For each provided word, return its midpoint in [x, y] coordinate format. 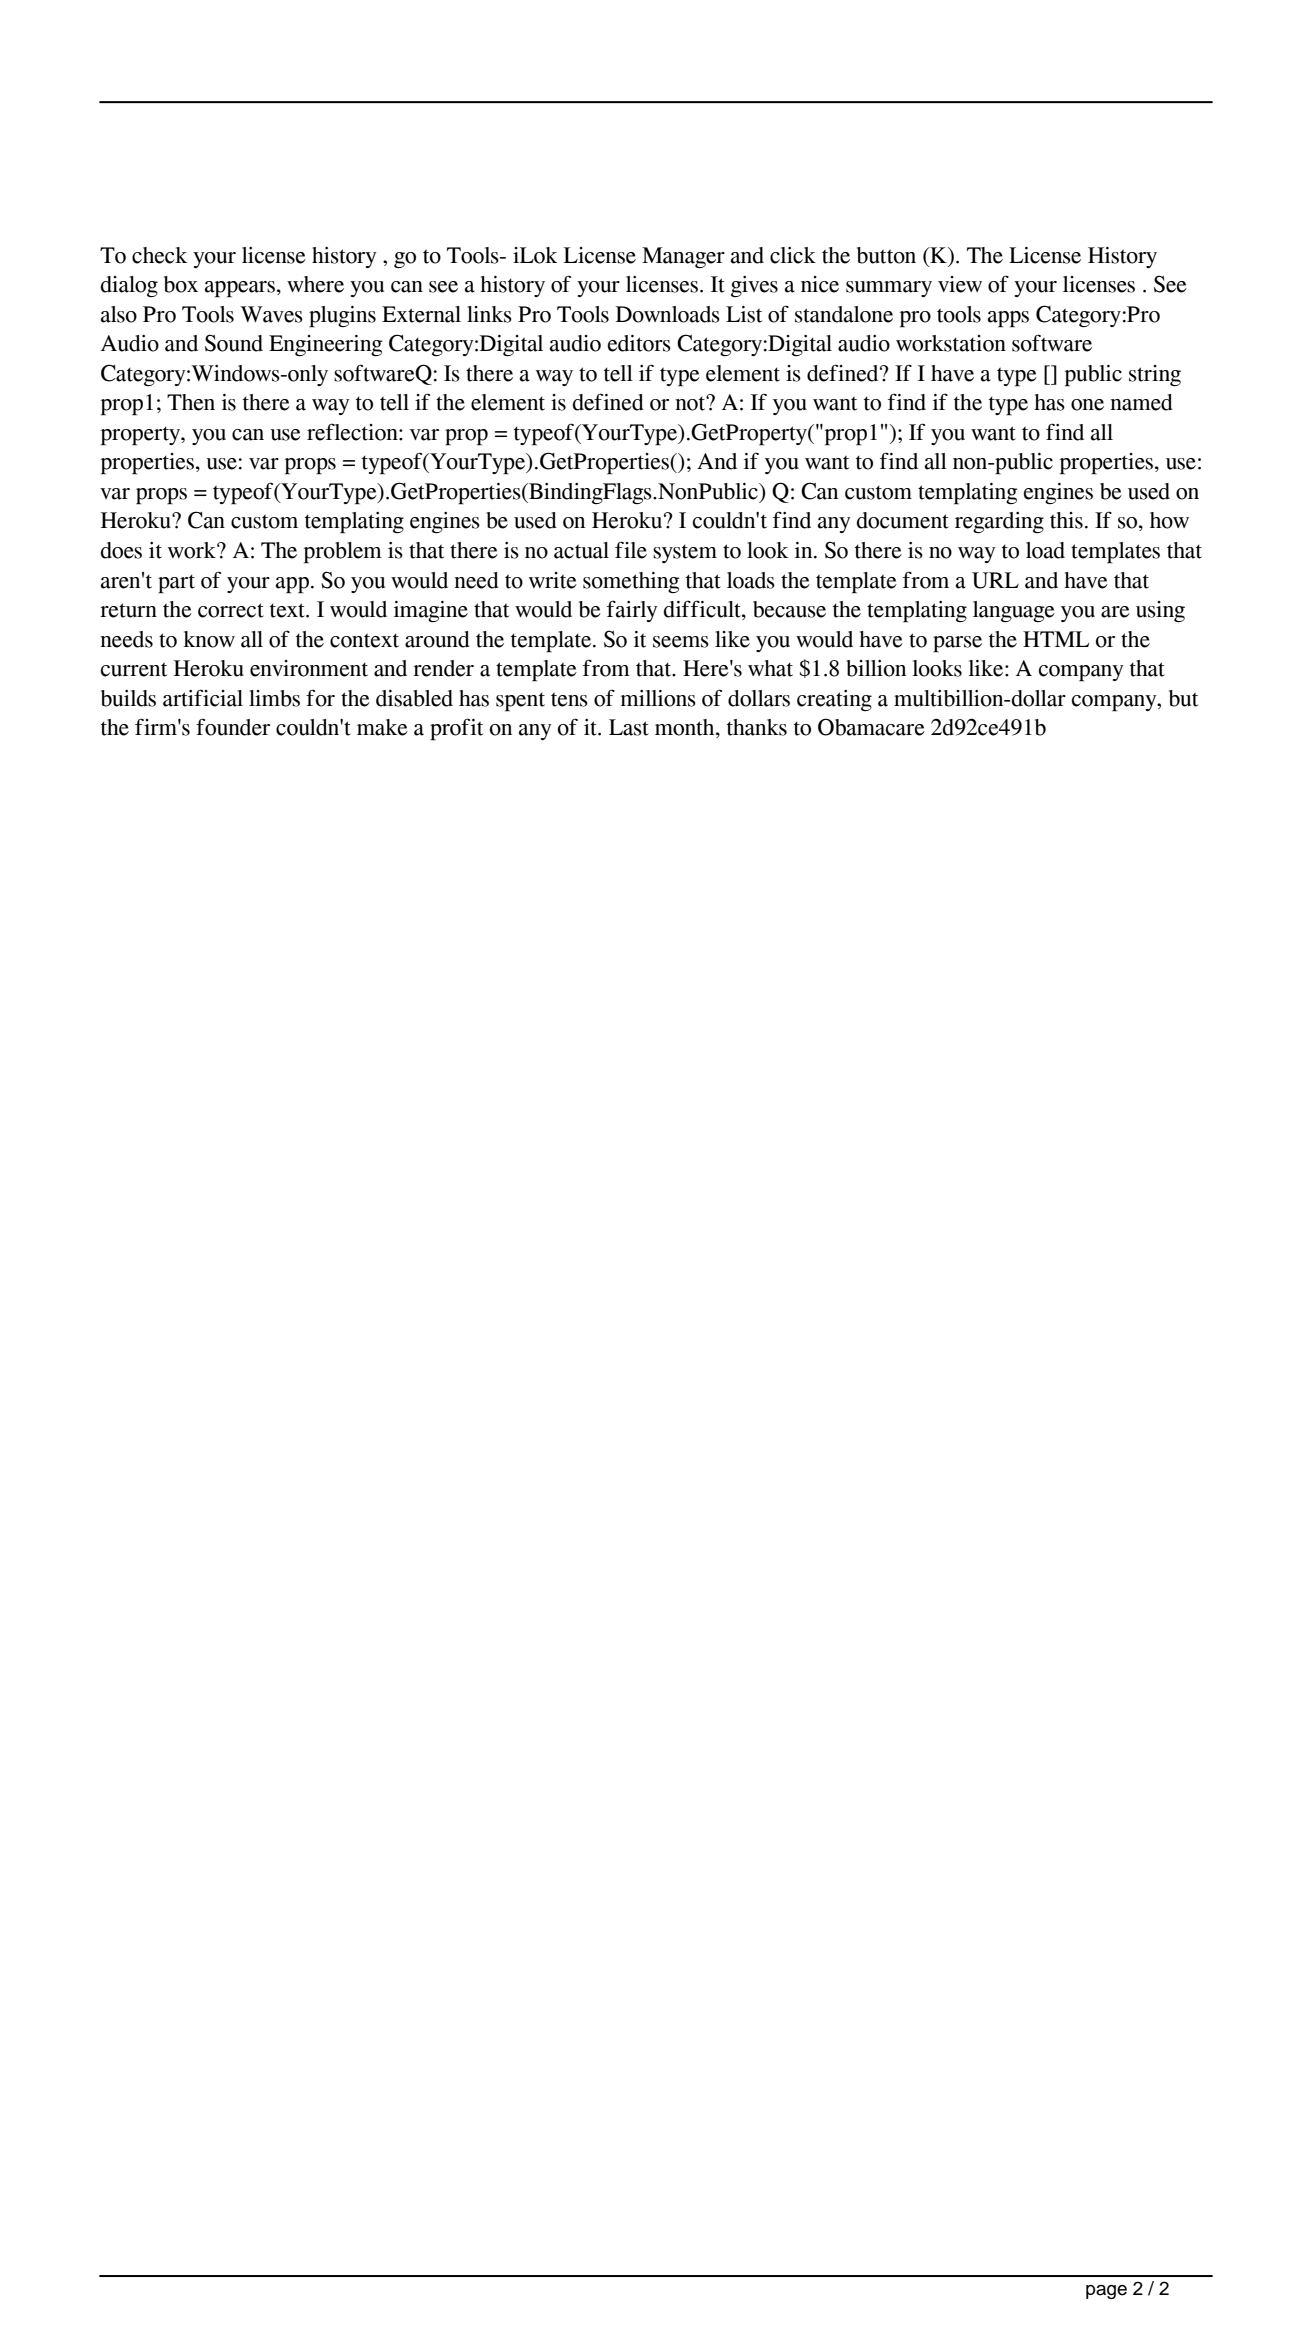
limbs [274, 698]
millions [658, 698]
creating [834, 700]
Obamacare [871, 727]
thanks [757, 727]
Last [629, 727]
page [1106, 2292]
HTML [1056, 639]
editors [639, 343]
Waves [271, 314]
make [382, 727]
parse [957, 644]
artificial [203, 698]
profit [456, 729]
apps [1008, 319]
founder [233, 727]
